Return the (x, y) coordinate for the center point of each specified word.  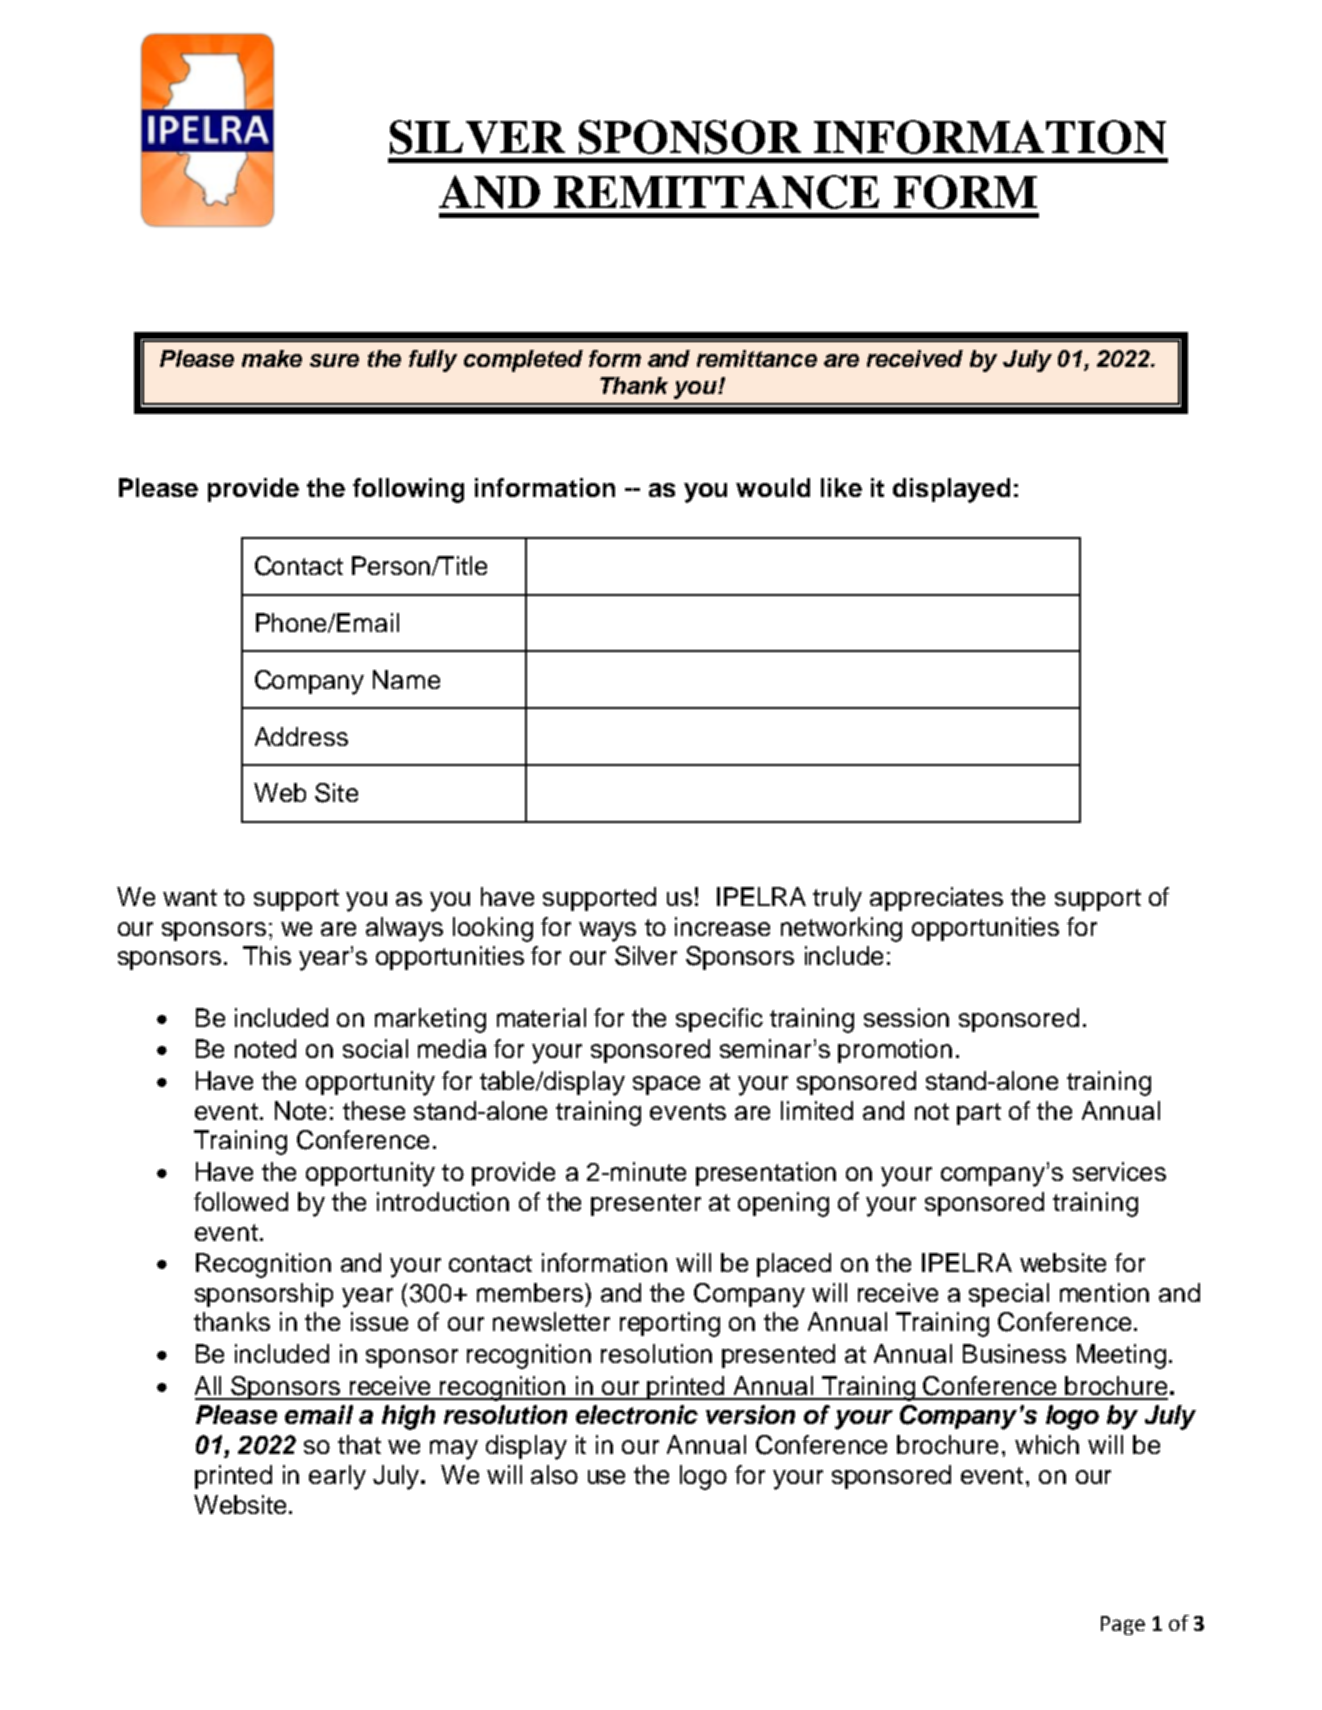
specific (719, 1020)
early (337, 1477)
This (267, 955)
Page (1123, 1625)
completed (523, 361)
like (841, 487)
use (606, 1477)
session (906, 1017)
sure (334, 360)
